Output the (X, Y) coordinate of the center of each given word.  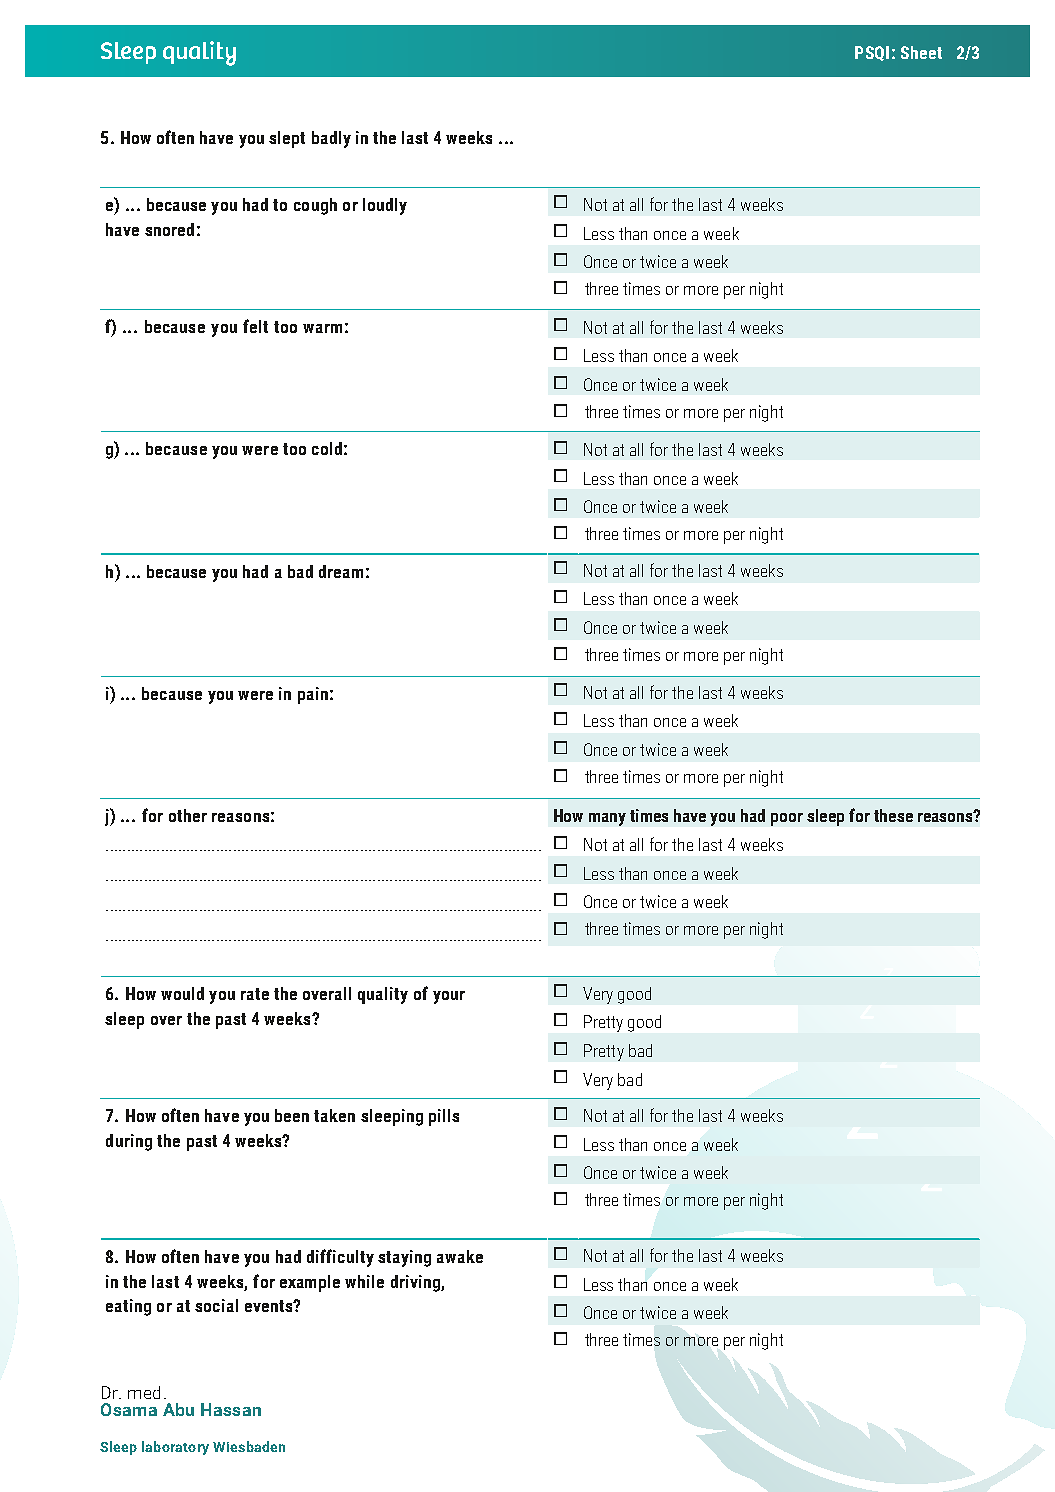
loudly (385, 206)
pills (444, 1117)
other (188, 815)
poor (787, 819)
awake (460, 1256)
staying (404, 1258)
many (607, 819)
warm (322, 328)
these (893, 815)
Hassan (231, 1409)
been (292, 1115)
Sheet (921, 52)
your (449, 997)
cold (327, 448)
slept (287, 139)
